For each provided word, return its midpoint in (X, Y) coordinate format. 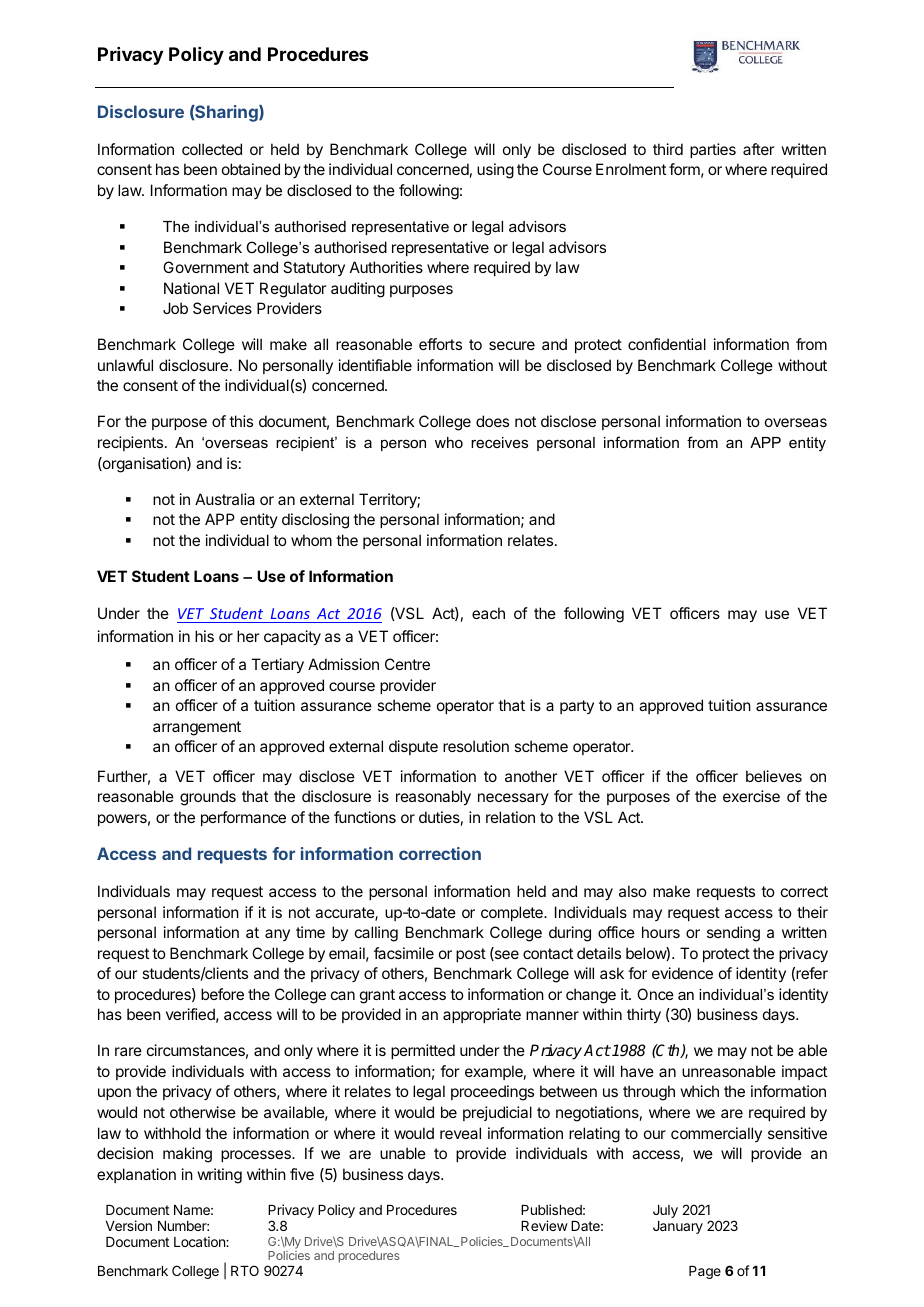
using (495, 171)
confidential (667, 344)
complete (513, 913)
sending (733, 934)
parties (713, 150)
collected (212, 149)
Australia (225, 499)
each (488, 613)
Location (200, 1241)
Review (544, 1225)
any (277, 935)
